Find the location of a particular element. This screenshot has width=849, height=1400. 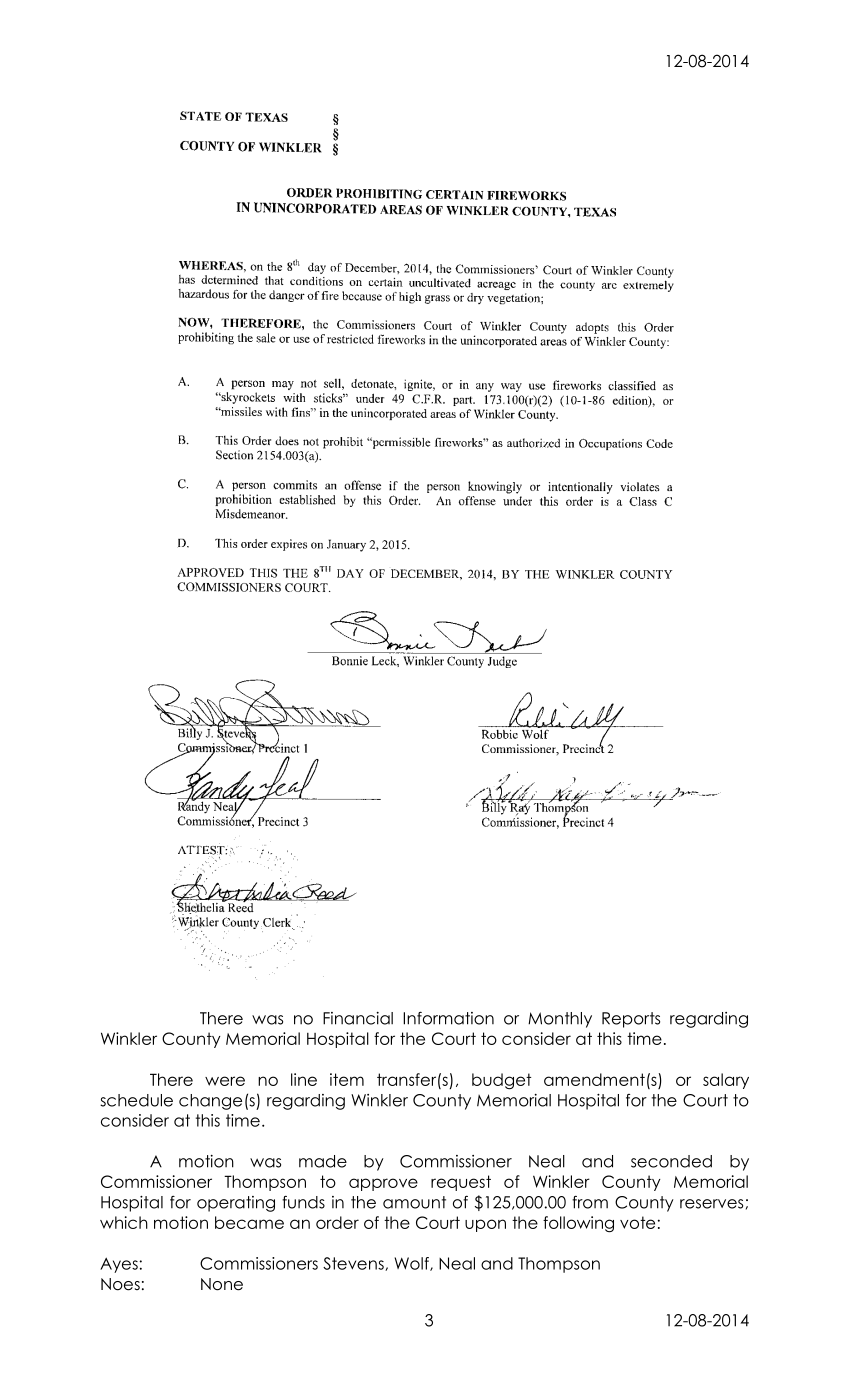

budget is located at coordinates (501, 1081).
